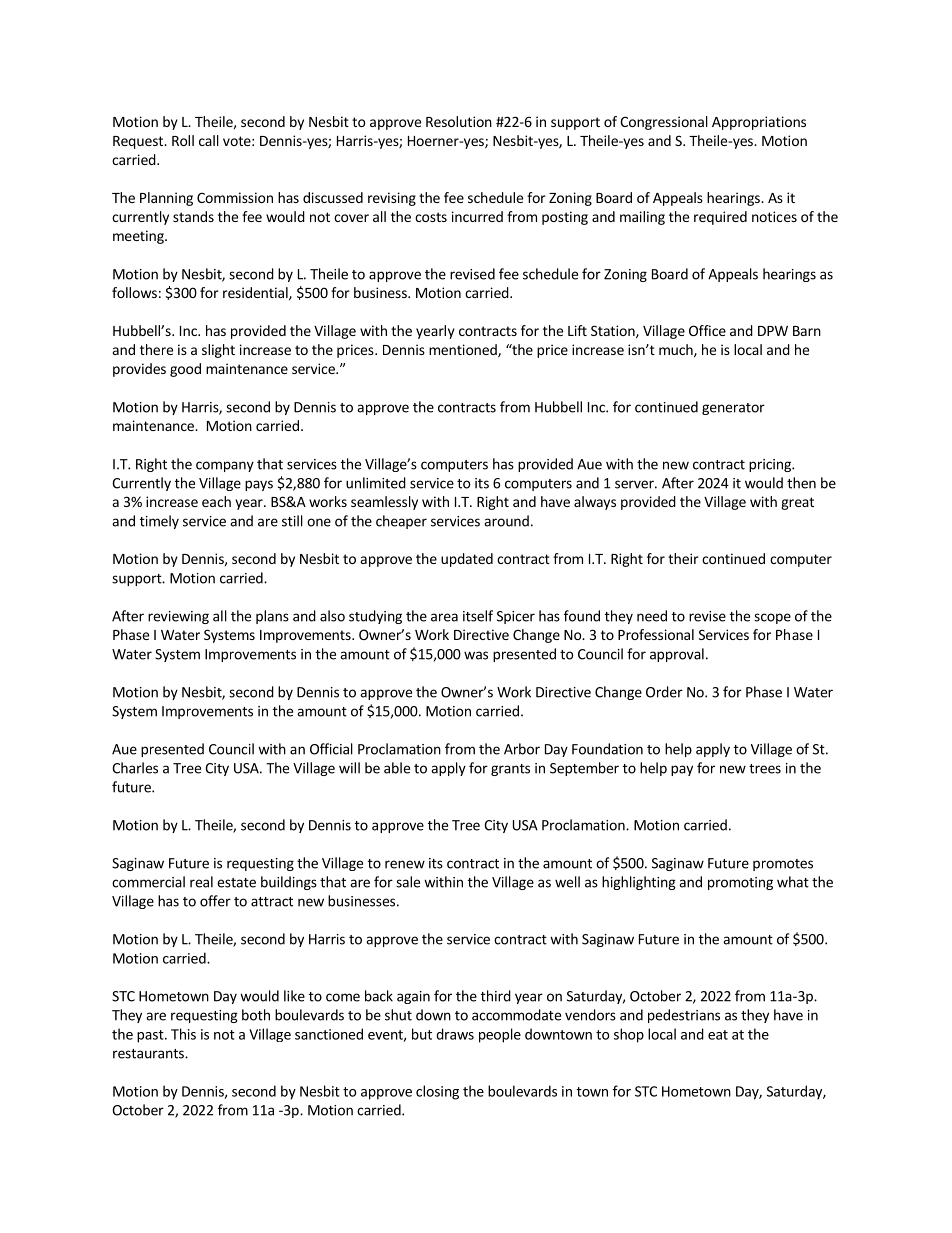 This screenshot has width=952, height=1233. I want to click on call, so click(209, 140).
